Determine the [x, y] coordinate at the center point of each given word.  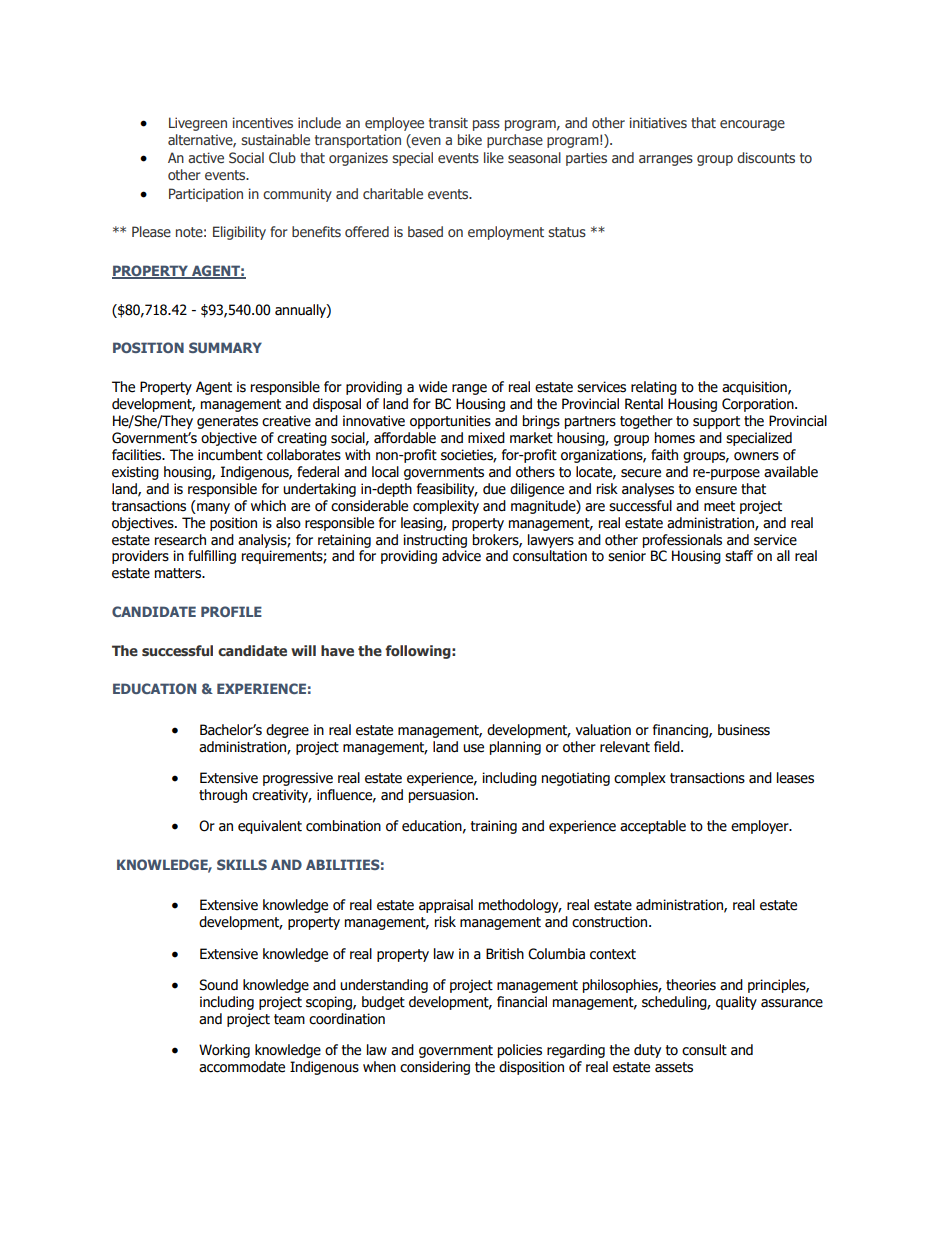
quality [736, 1003]
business [744, 730]
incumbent [230, 455]
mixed [486, 438]
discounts [766, 157]
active [206, 157]
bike [470, 139]
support [716, 422]
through [223, 796]
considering [435, 1068]
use [473, 748]
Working [224, 1051]
